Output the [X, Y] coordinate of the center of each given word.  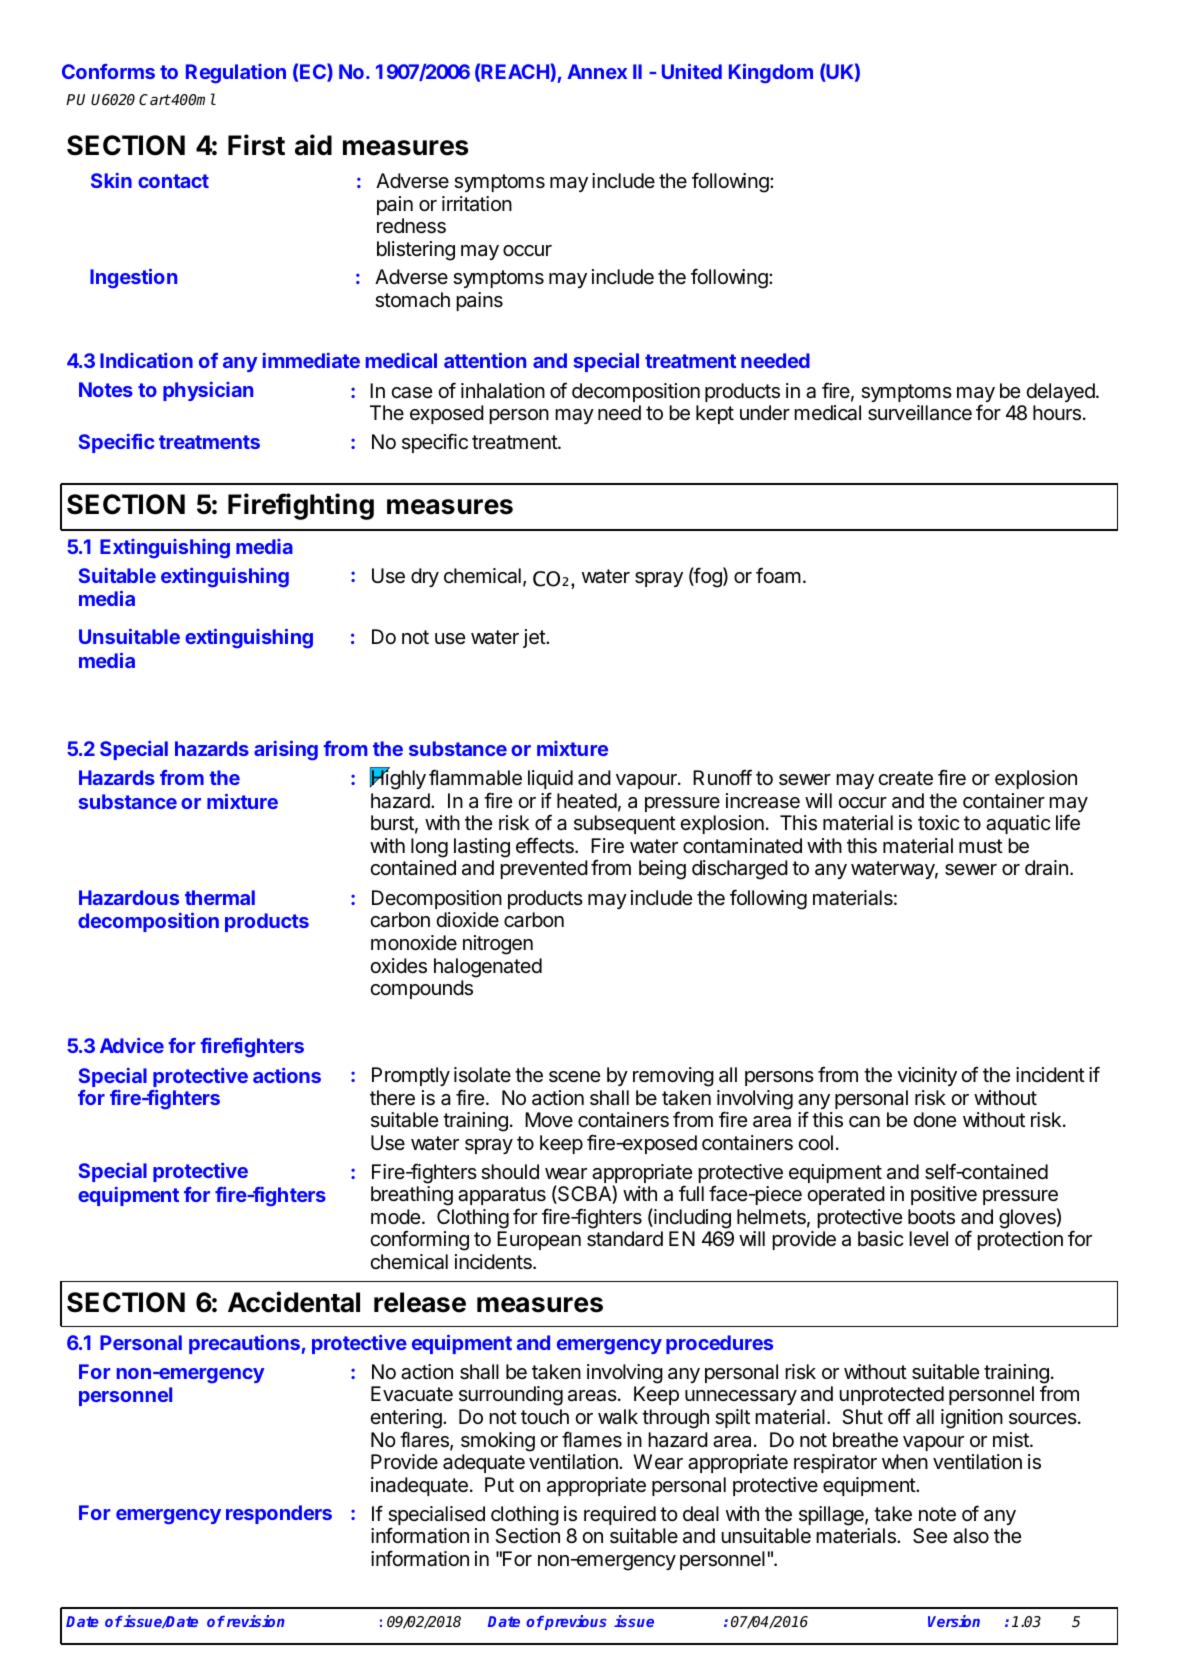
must [981, 846]
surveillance [920, 413]
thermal [220, 897]
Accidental [294, 1302]
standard [625, 1239]
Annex [597, 71]
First [256, 145]
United [692, 71]
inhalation [503, 391]
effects [546, 845]
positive [944, 1195]
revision [254, 1621]
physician [208, 391]
